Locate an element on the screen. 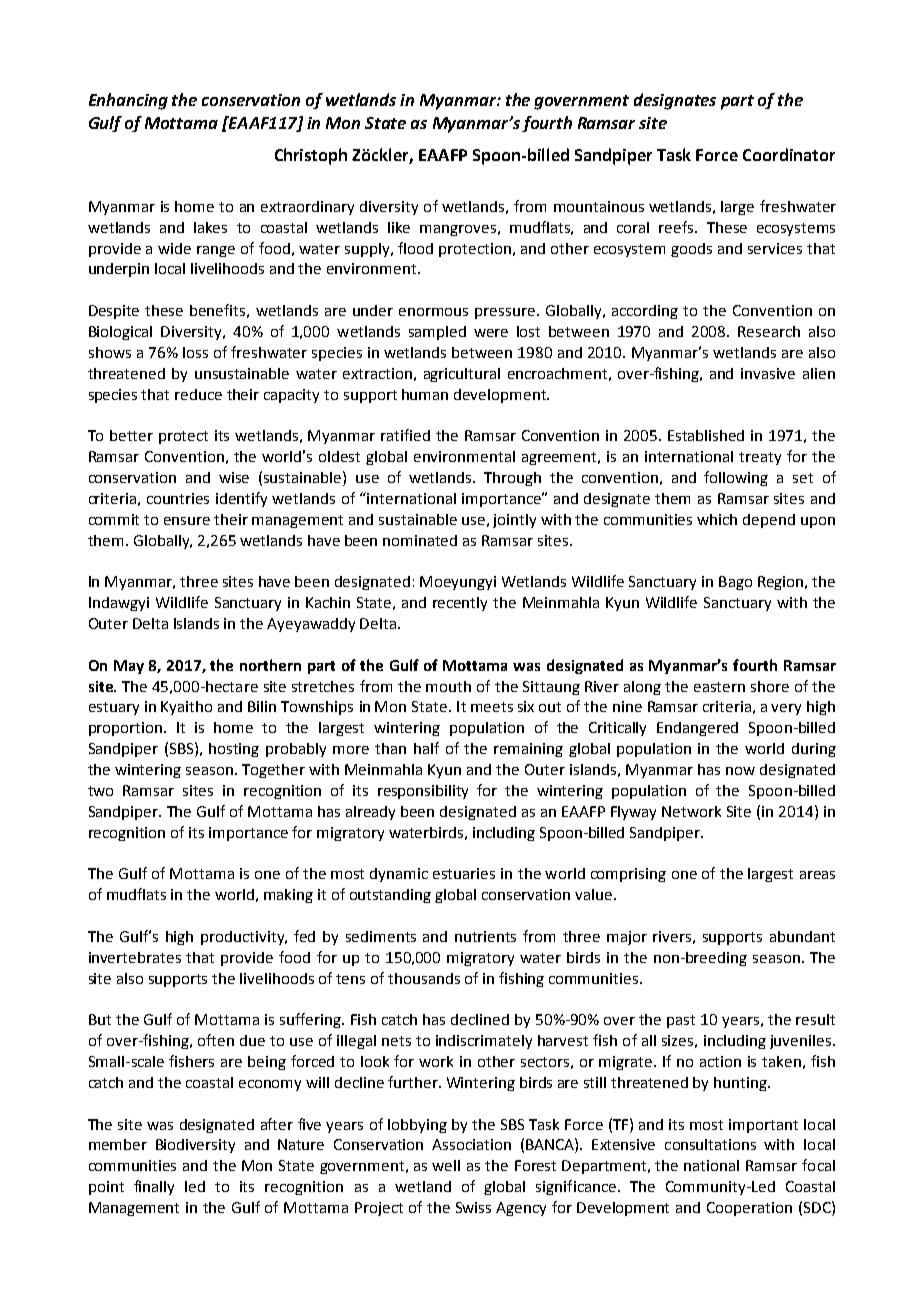  Cooperation is located at coordinates (749, 1209).
